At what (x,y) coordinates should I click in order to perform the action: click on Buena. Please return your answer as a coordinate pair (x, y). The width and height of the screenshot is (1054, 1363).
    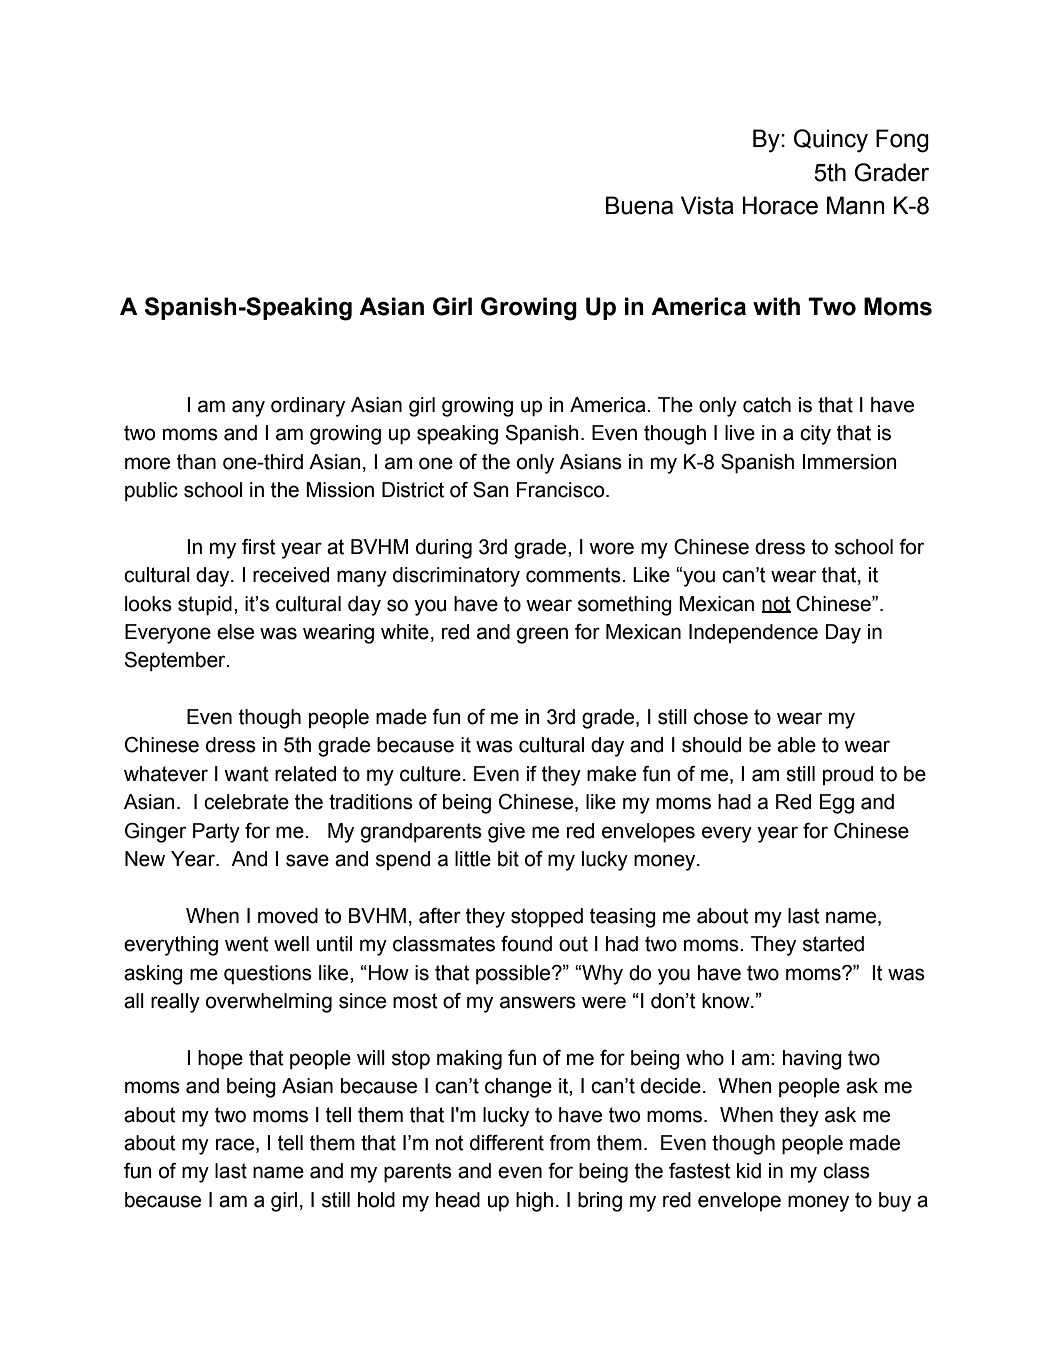
    Looking at the image, I should click on (639, 205).
